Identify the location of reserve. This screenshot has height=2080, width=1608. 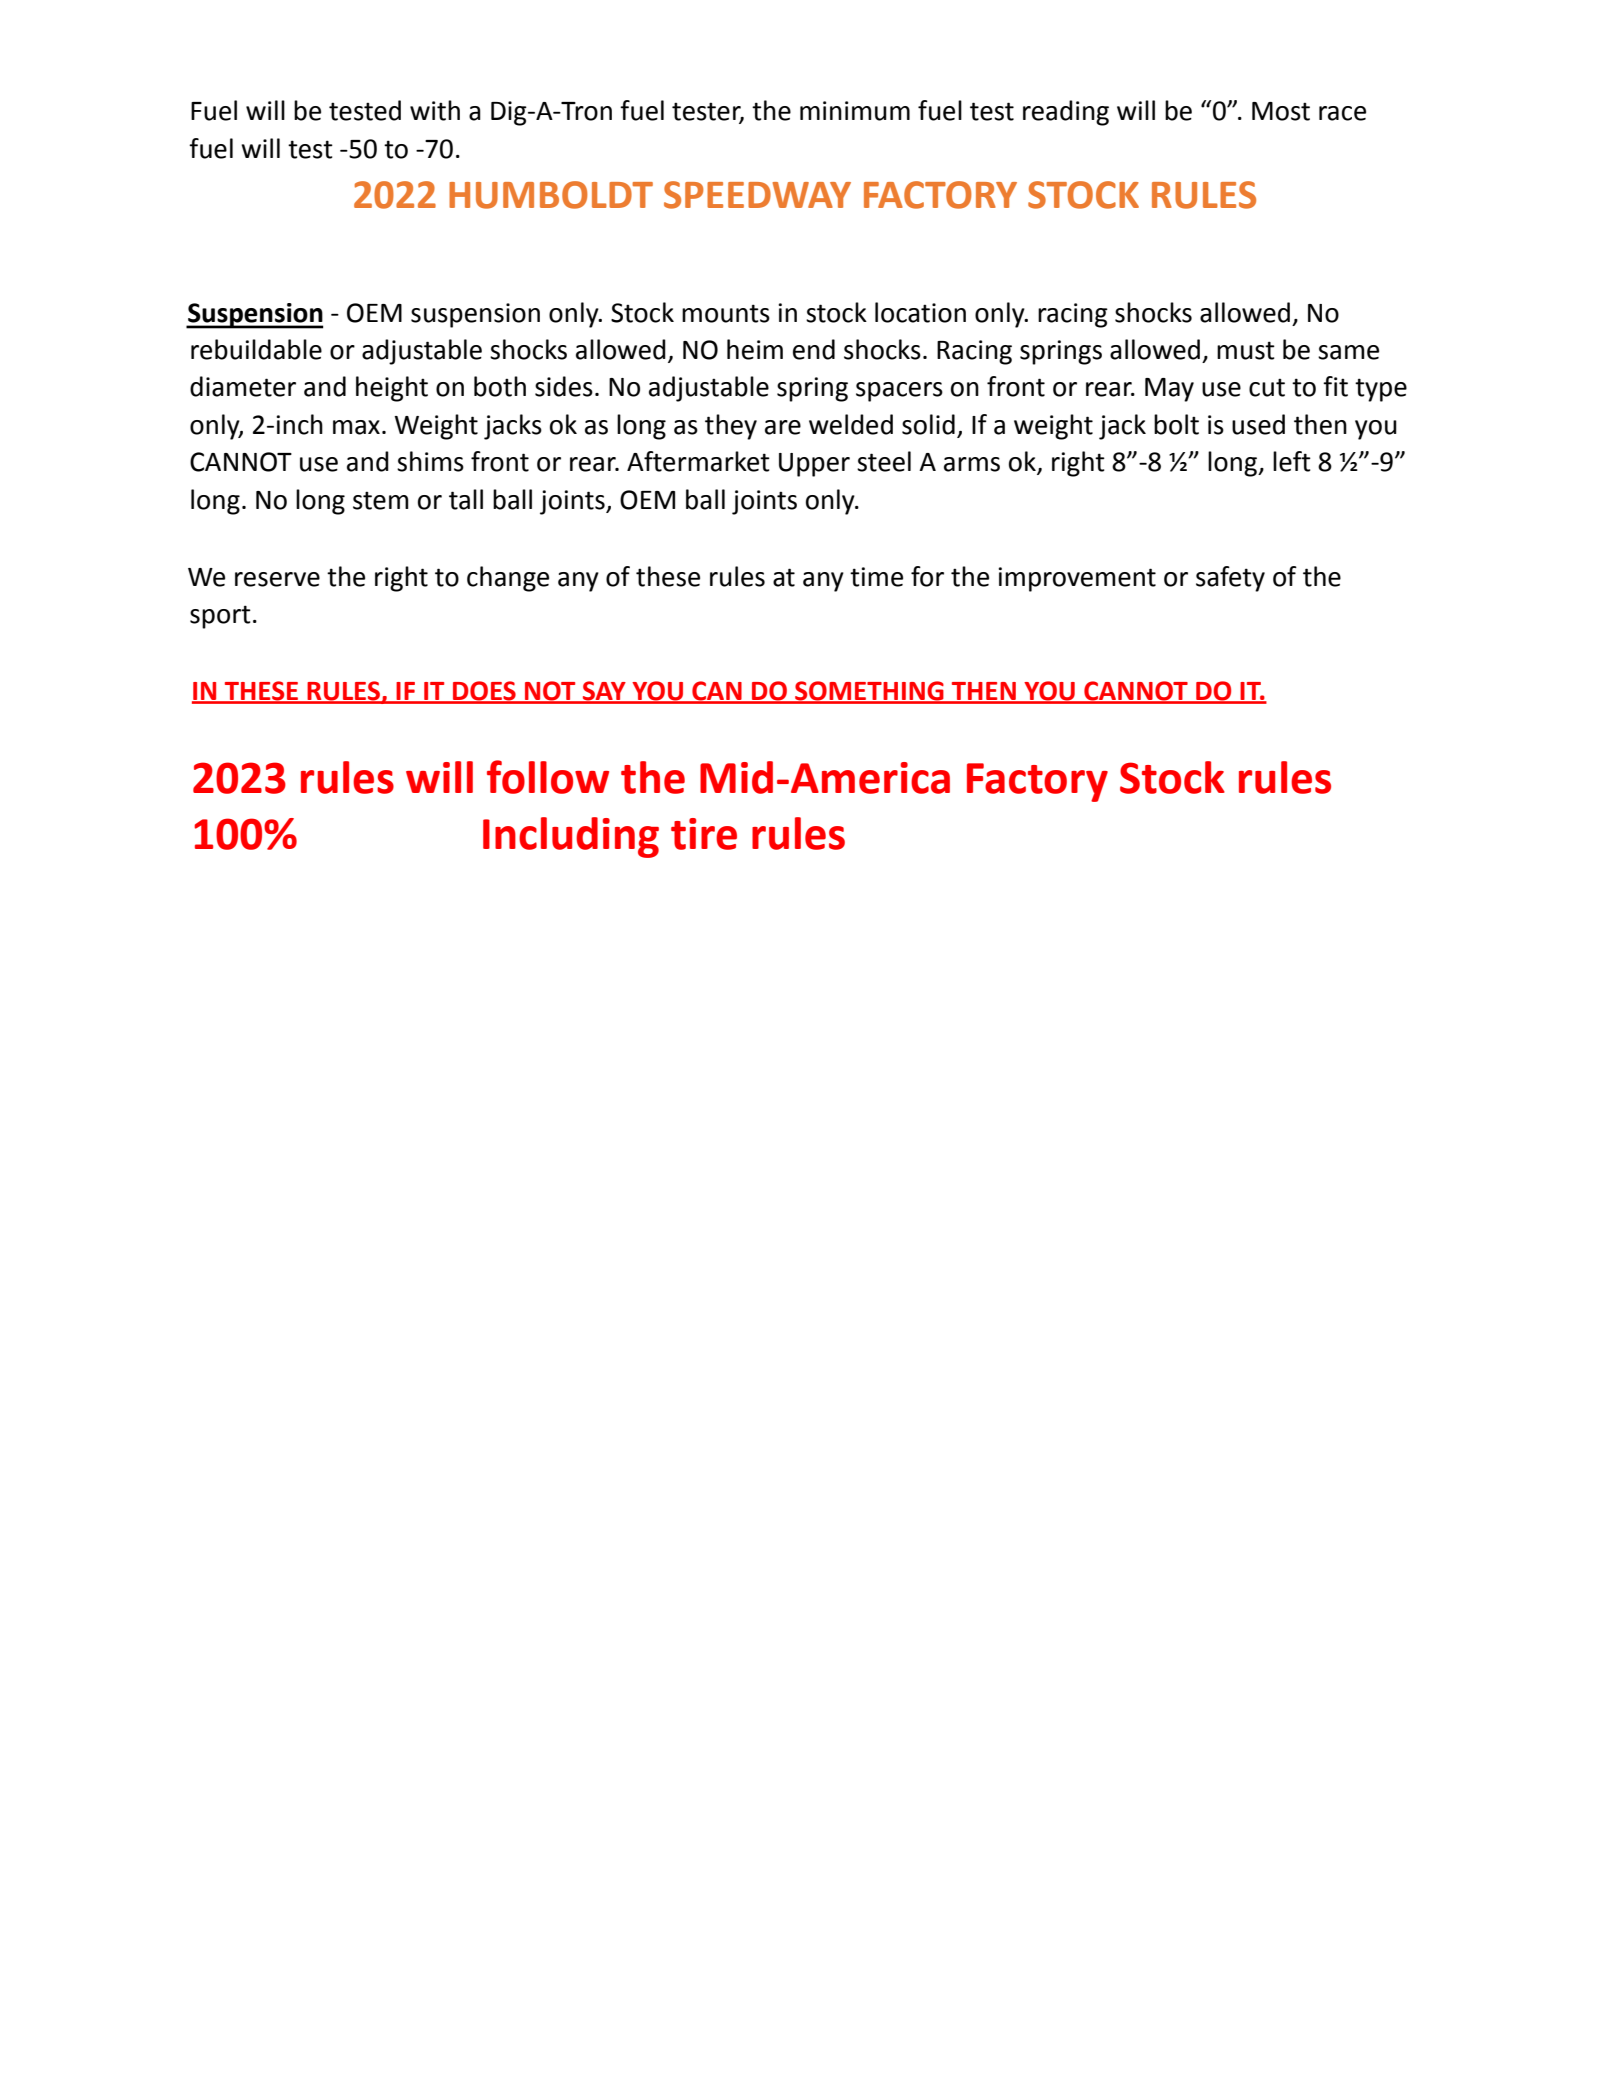
(277, 579).
